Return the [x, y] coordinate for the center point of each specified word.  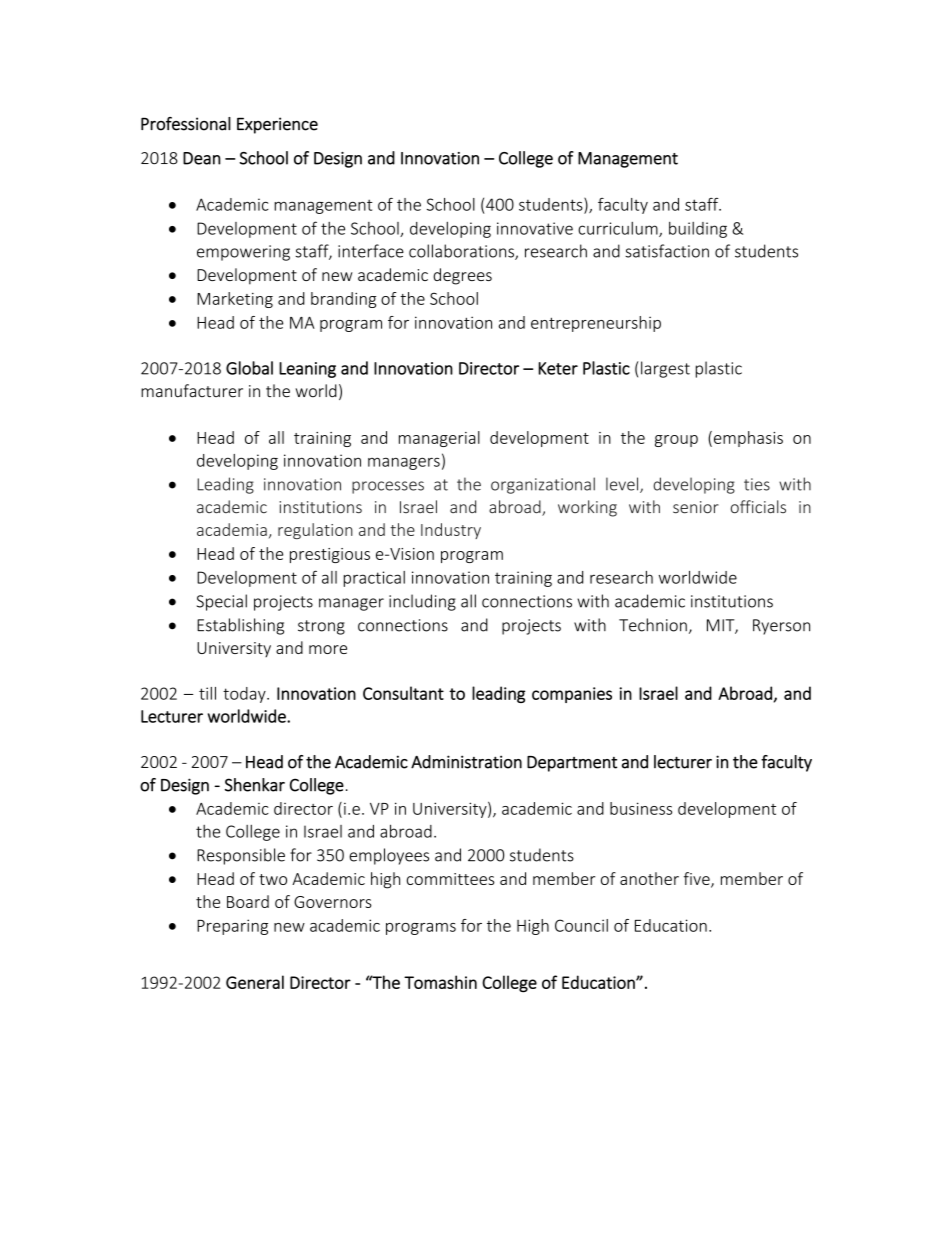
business [641, 808]
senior [696, 507]
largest [665, 369]
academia [232, 529]
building [698, 230]
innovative [535, 228]
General [255, 982]
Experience [277, 125]
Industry [451, 531]
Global [249, 368]
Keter [558, 368]
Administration [466, 762]
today [245, 695]
